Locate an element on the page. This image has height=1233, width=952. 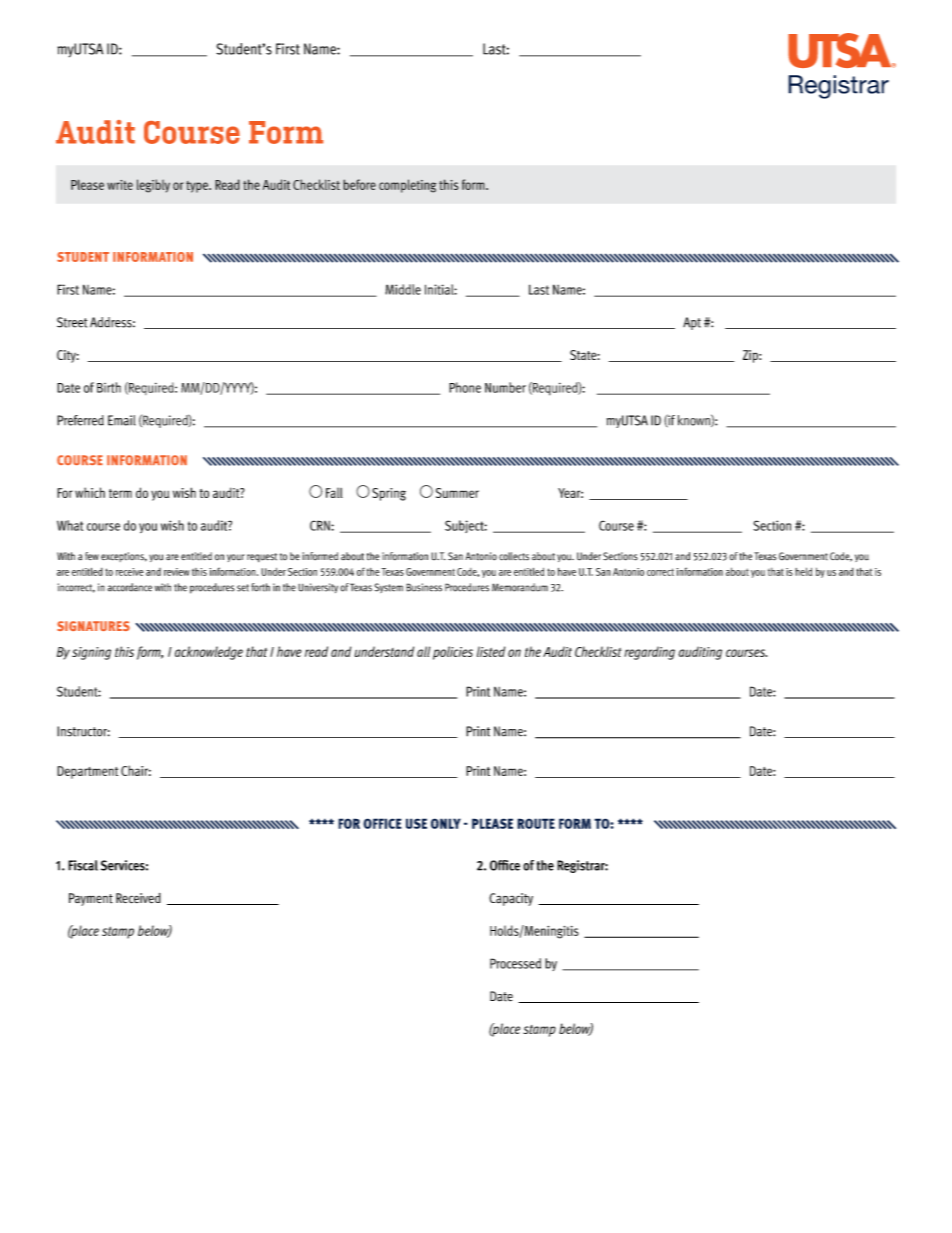
Business is located at coordinates (424, 587).
